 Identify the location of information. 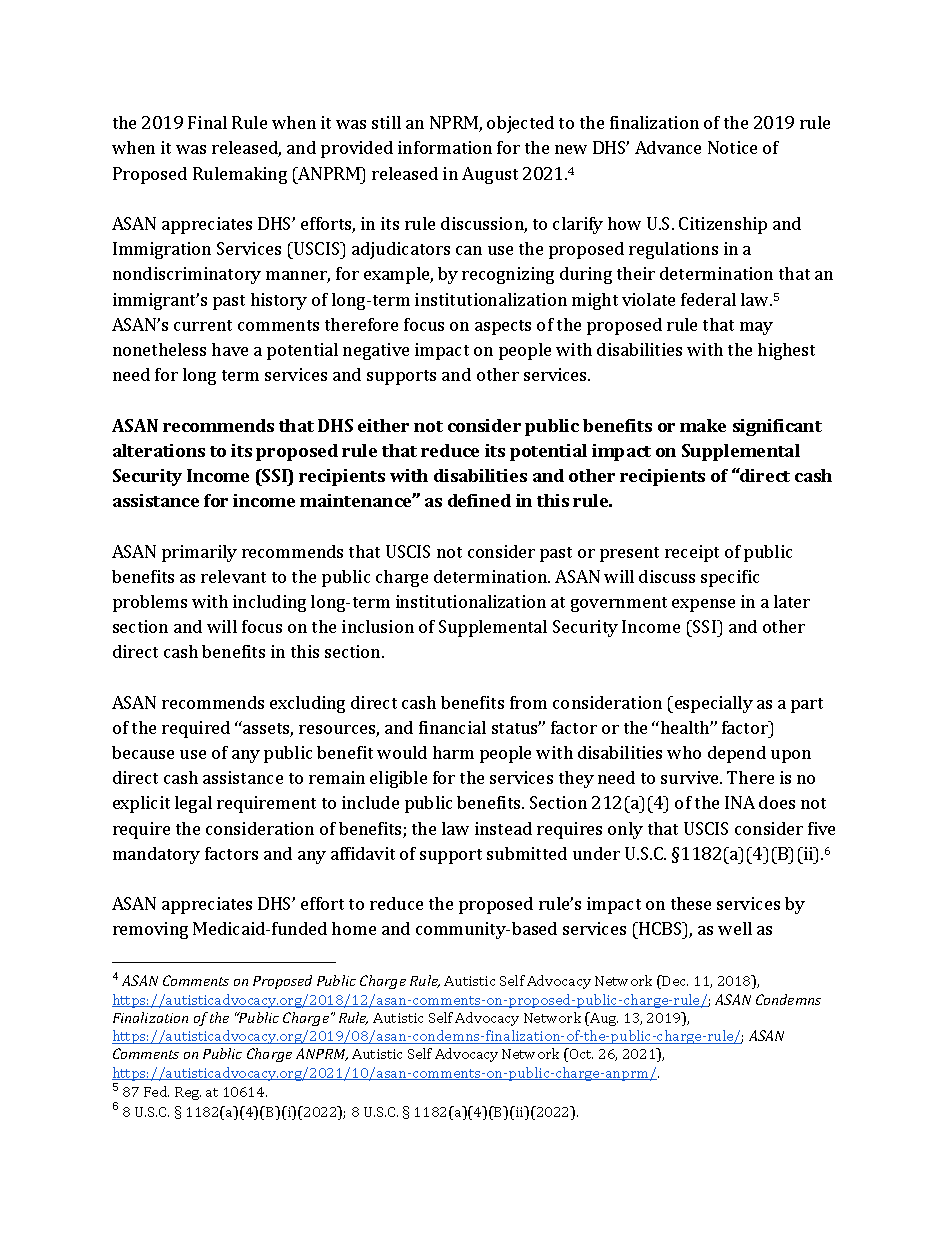
(445, 147).
